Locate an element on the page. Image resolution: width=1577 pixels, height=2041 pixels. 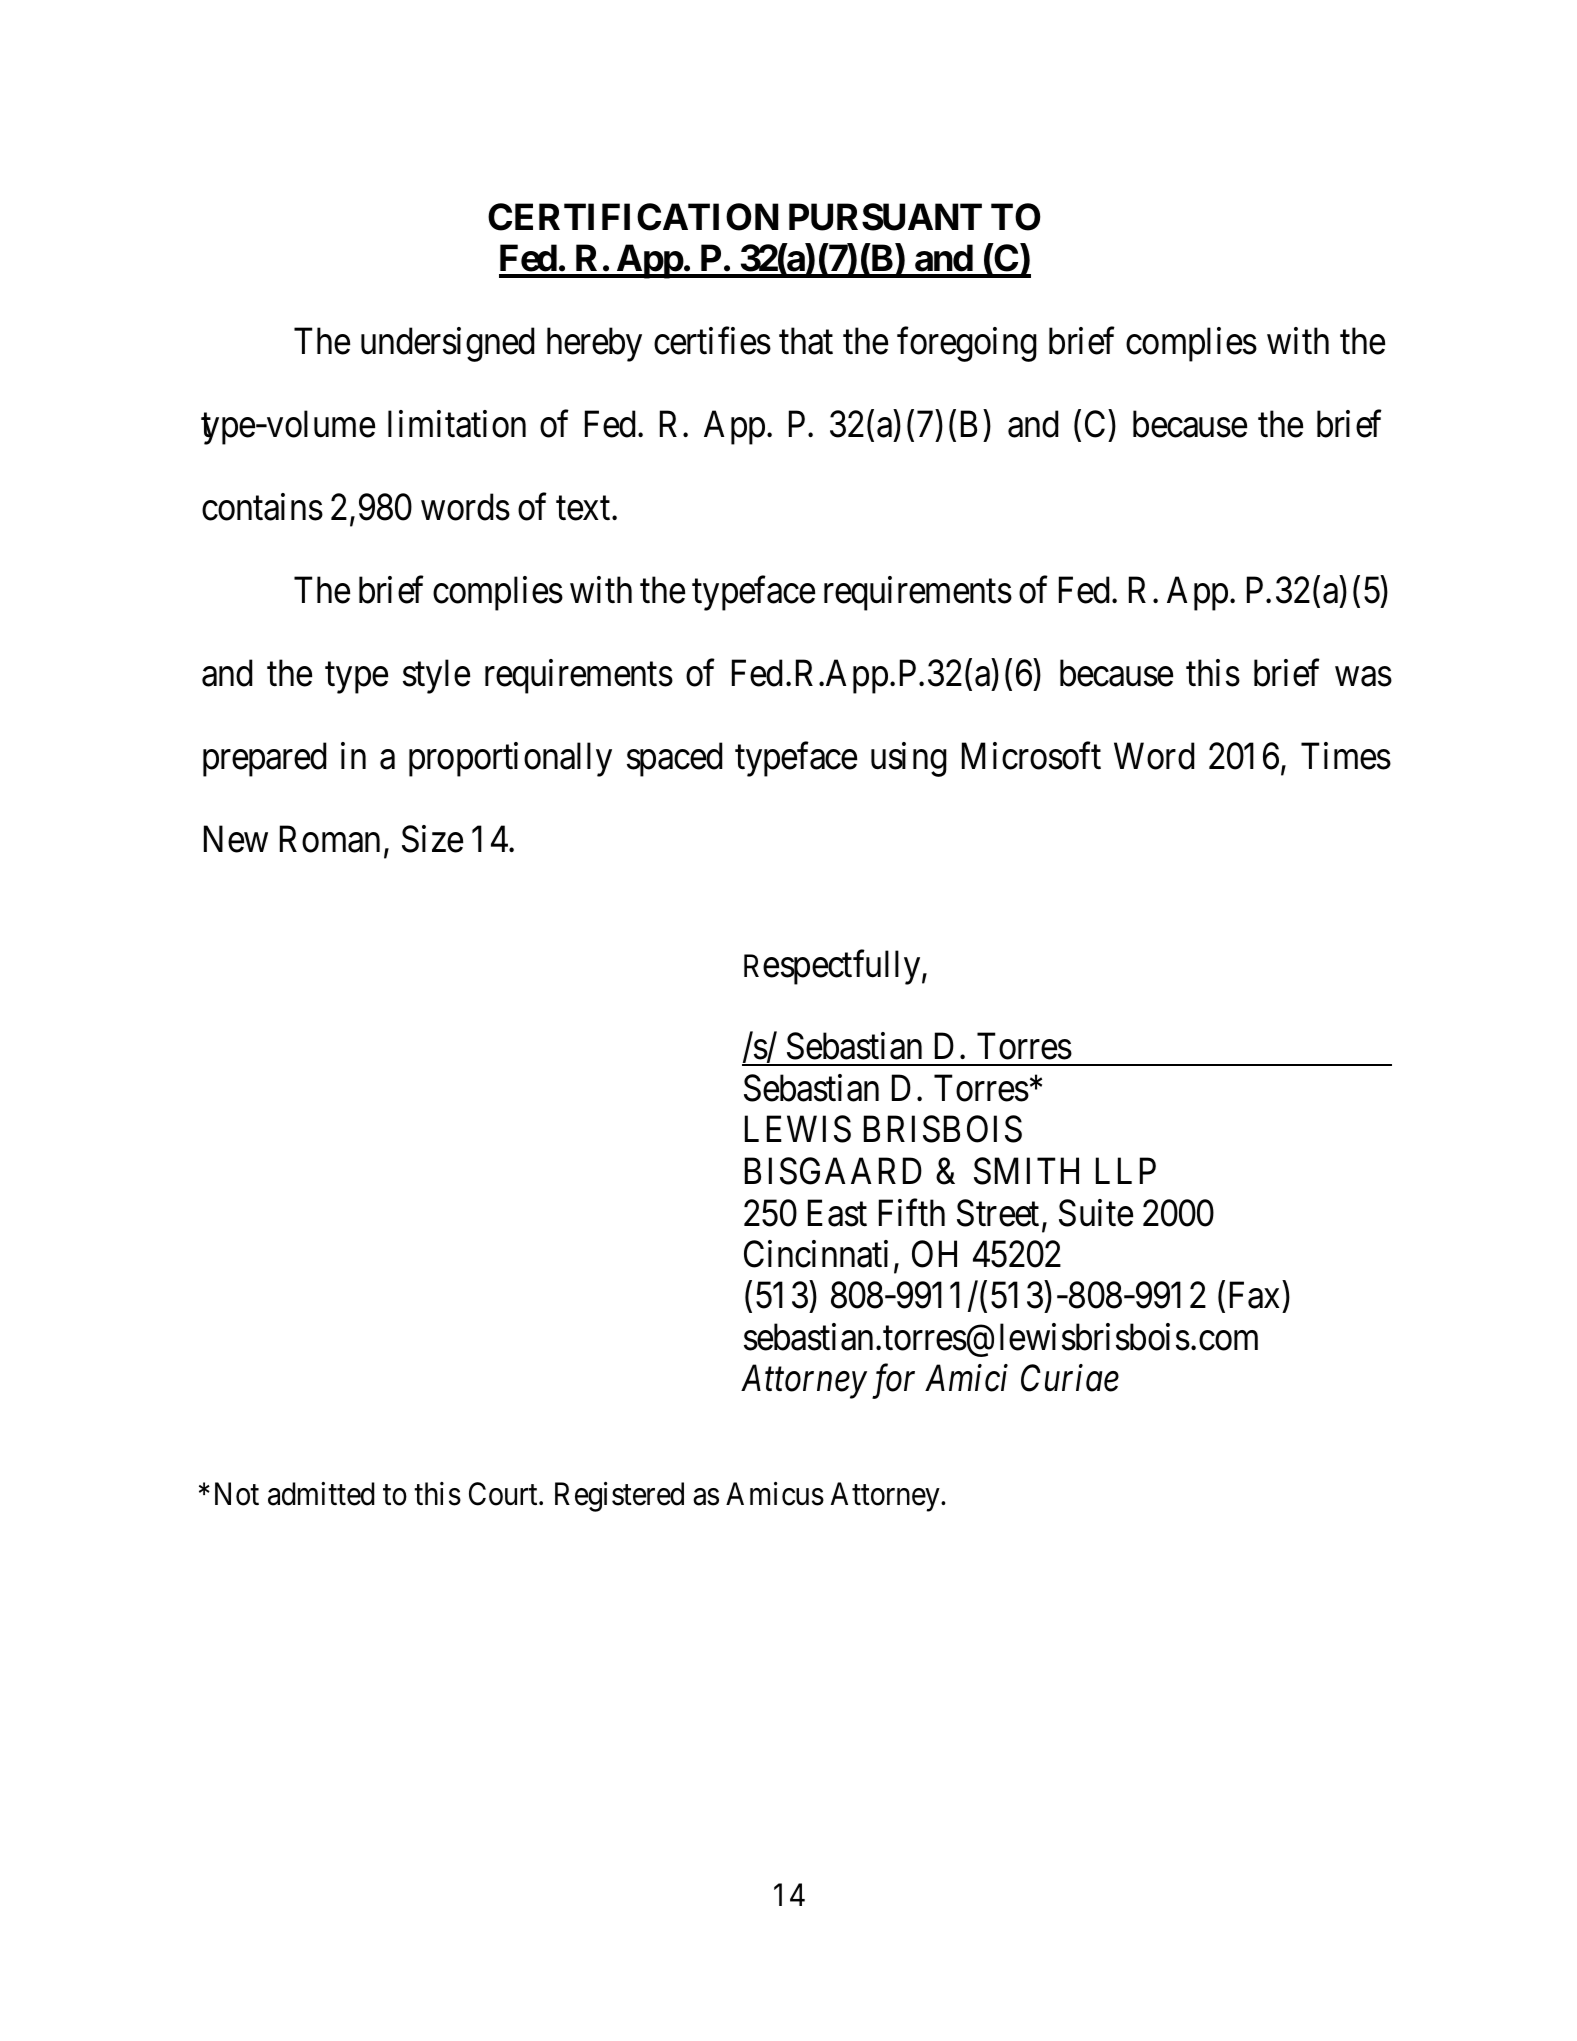
Microsoft is located at coordinates (1031, 756).
